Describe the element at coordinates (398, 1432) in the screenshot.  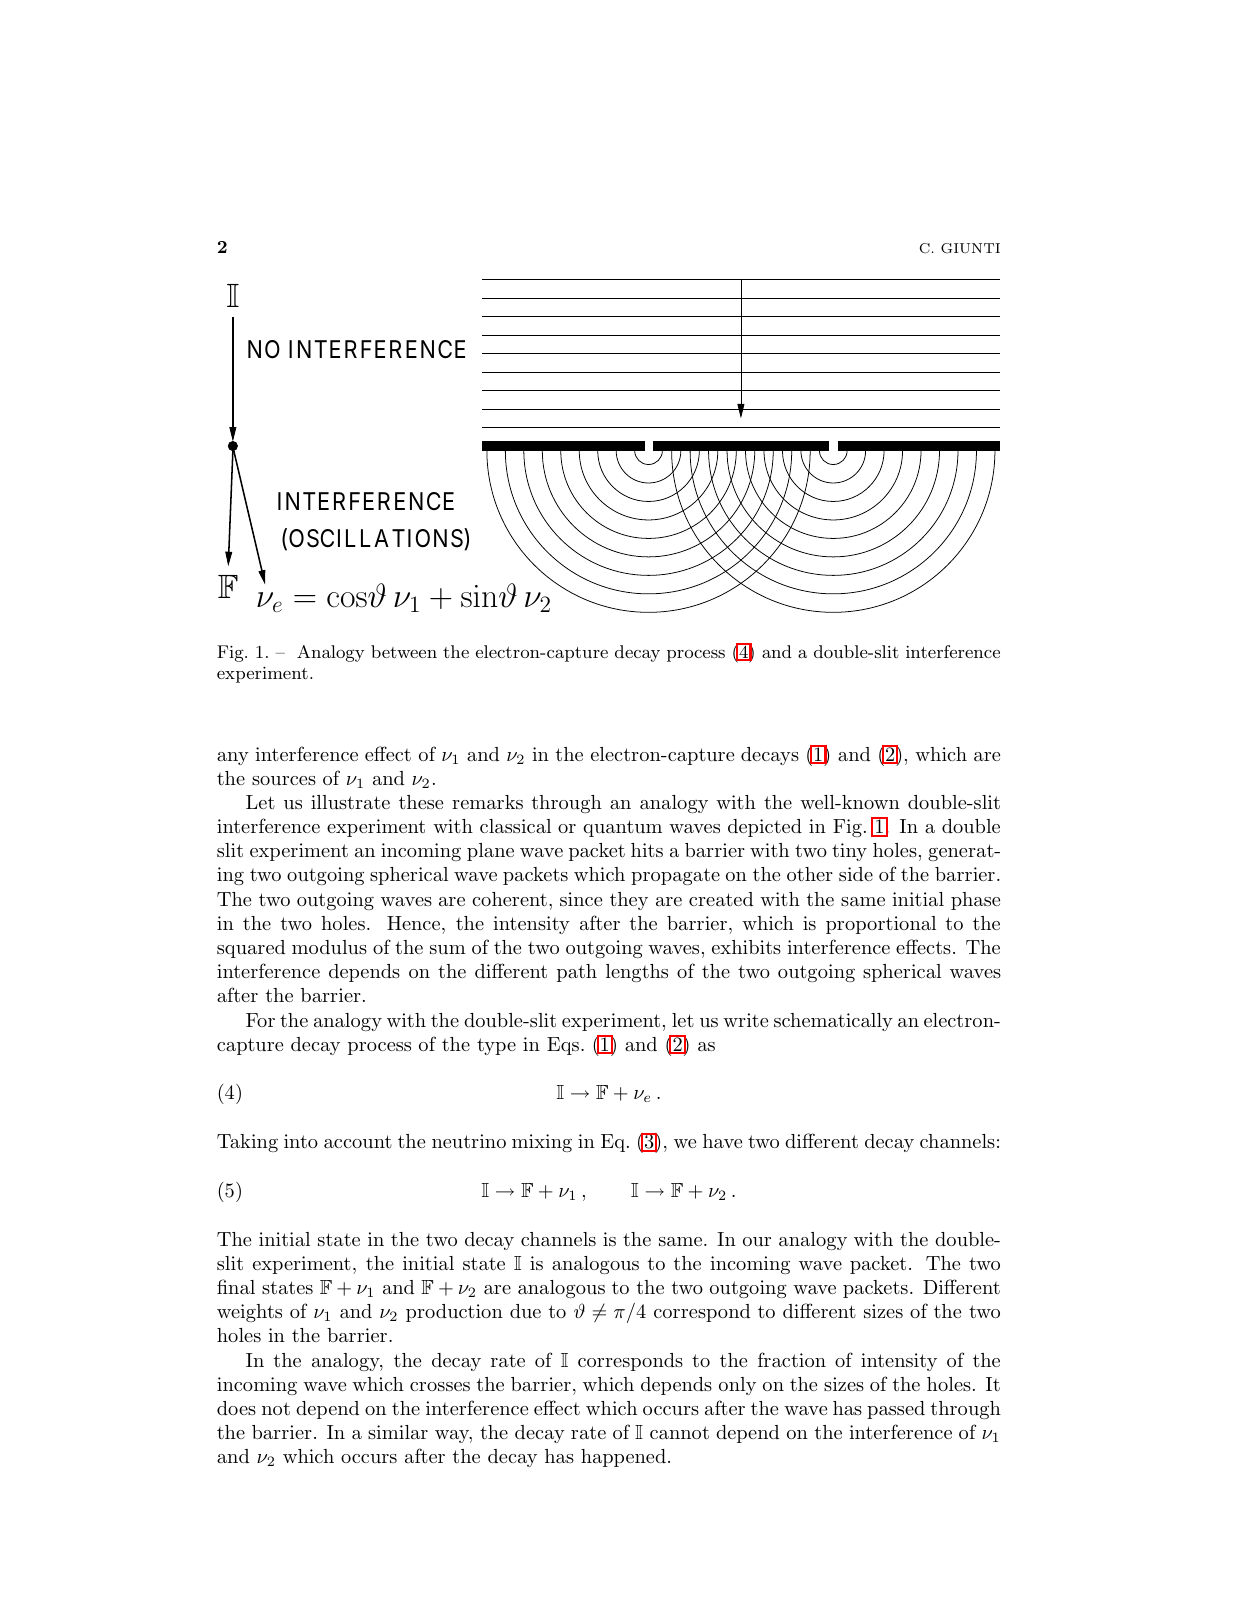
I see `similar` at that location.
